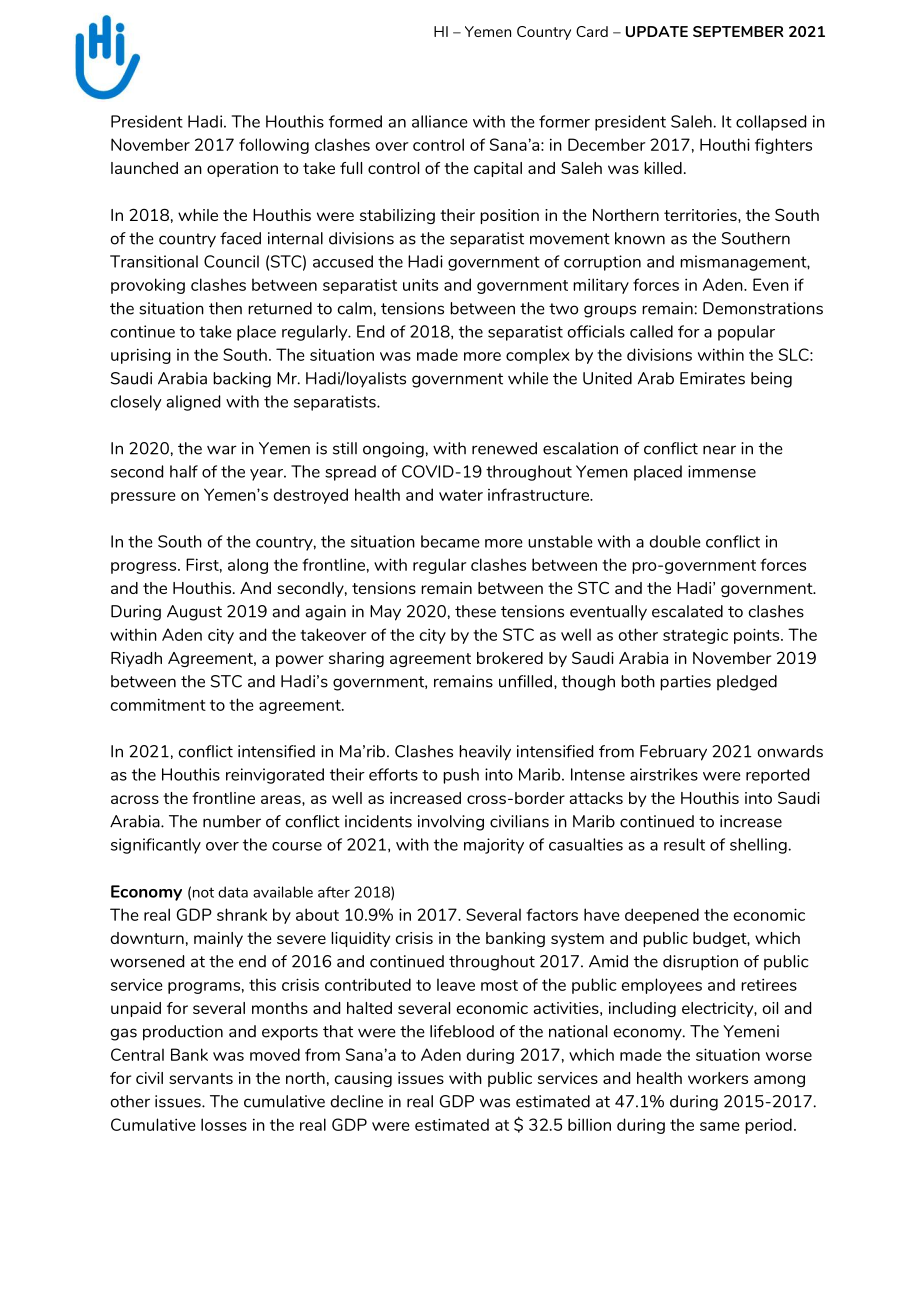 This page has width=924, height=1309. What do you see at coordinates (274, 146) in the page?
I see `following` at bounding box center [274, 146].
